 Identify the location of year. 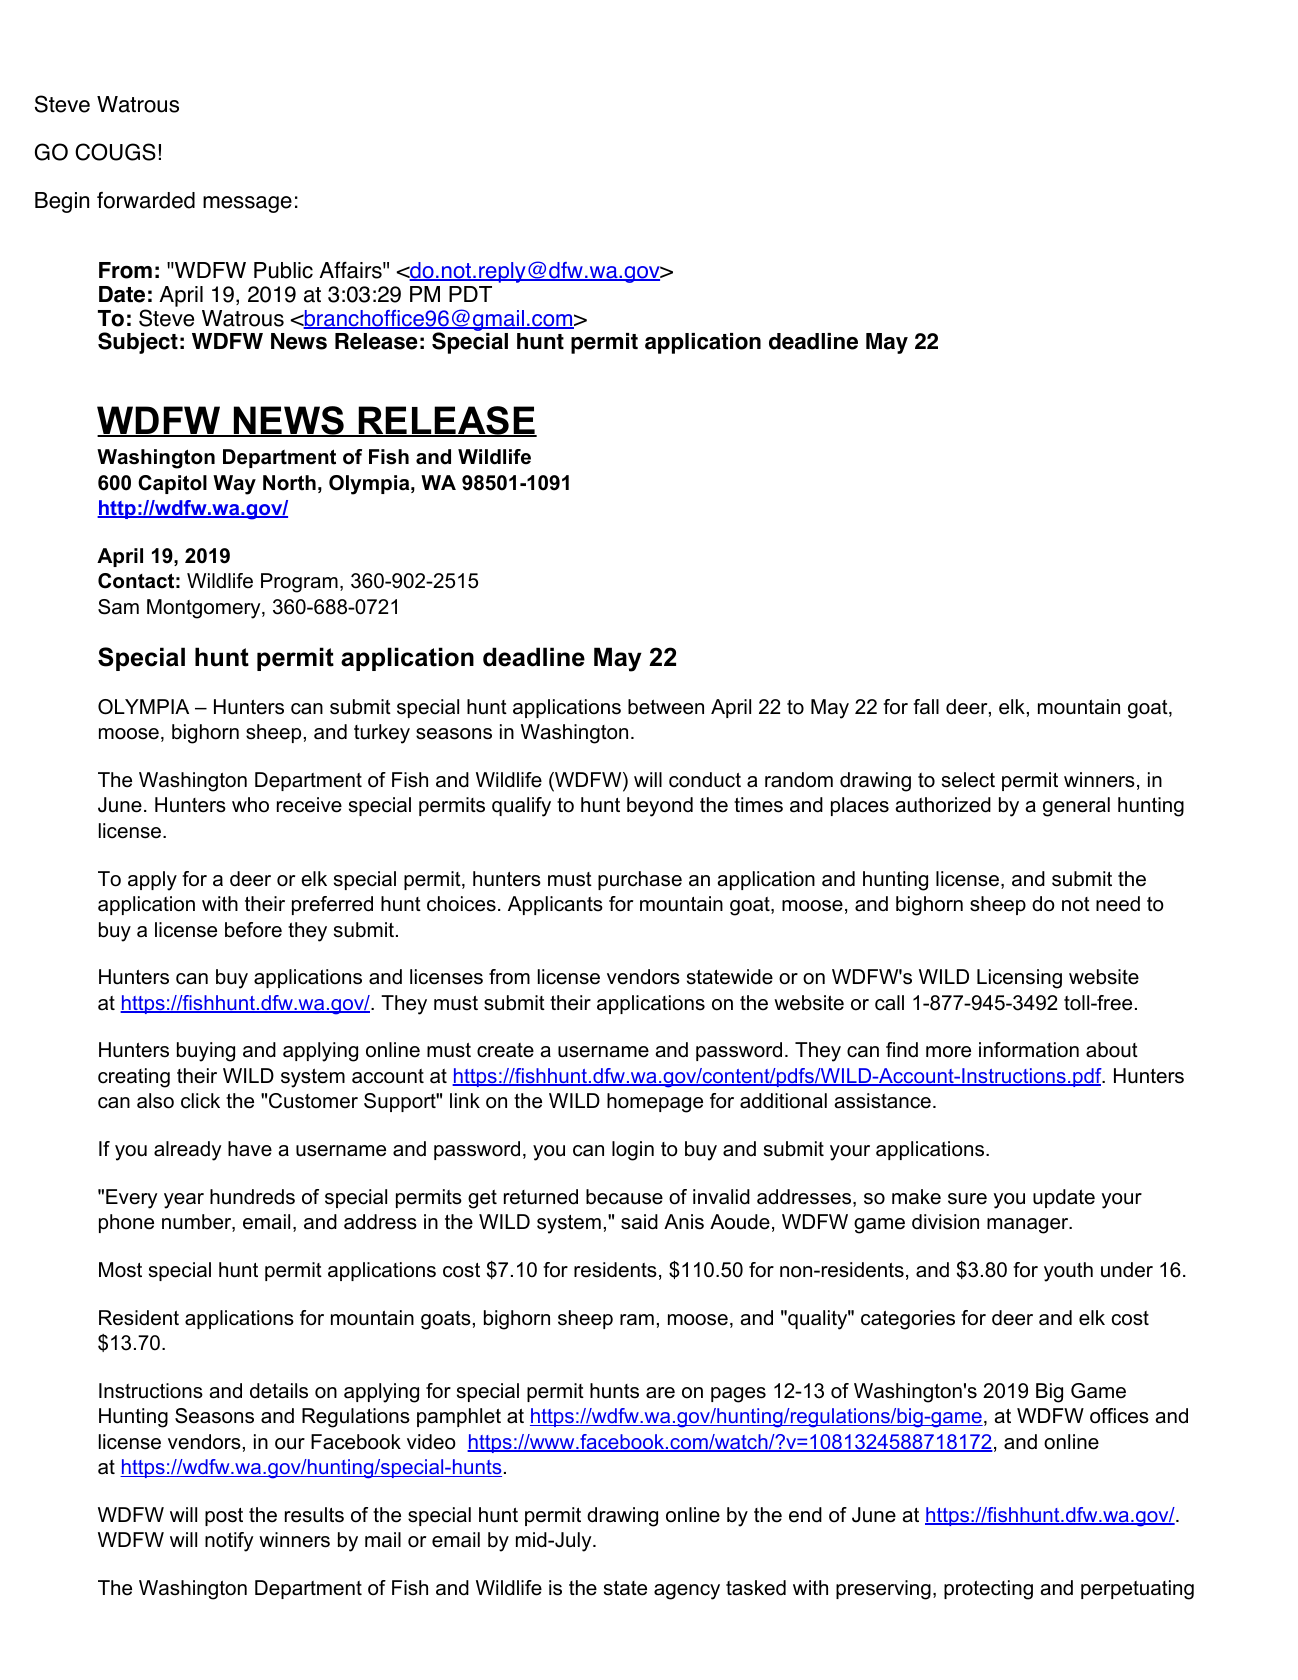
(184, 1201).
